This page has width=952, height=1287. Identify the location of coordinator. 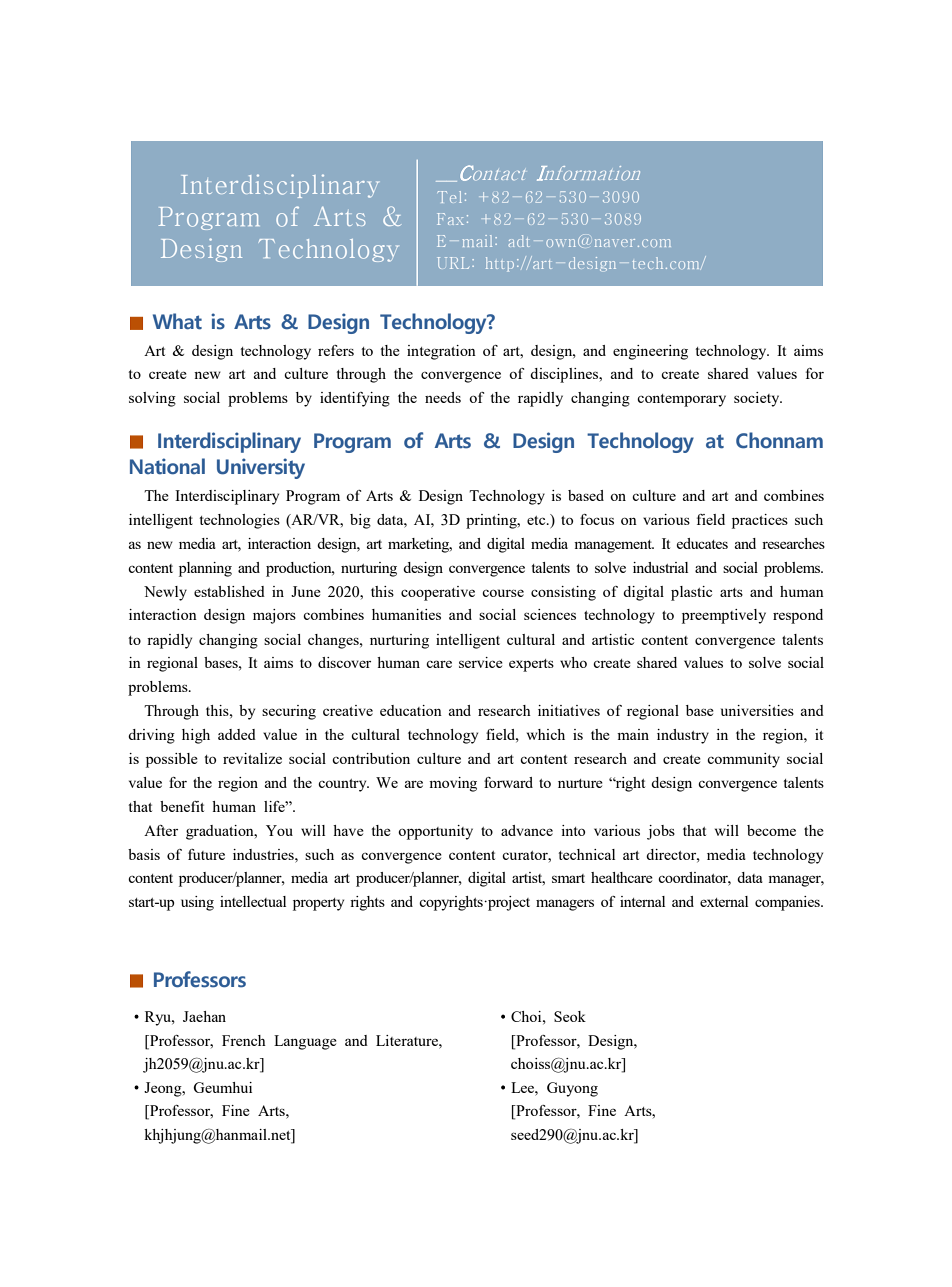
(694, 879).
